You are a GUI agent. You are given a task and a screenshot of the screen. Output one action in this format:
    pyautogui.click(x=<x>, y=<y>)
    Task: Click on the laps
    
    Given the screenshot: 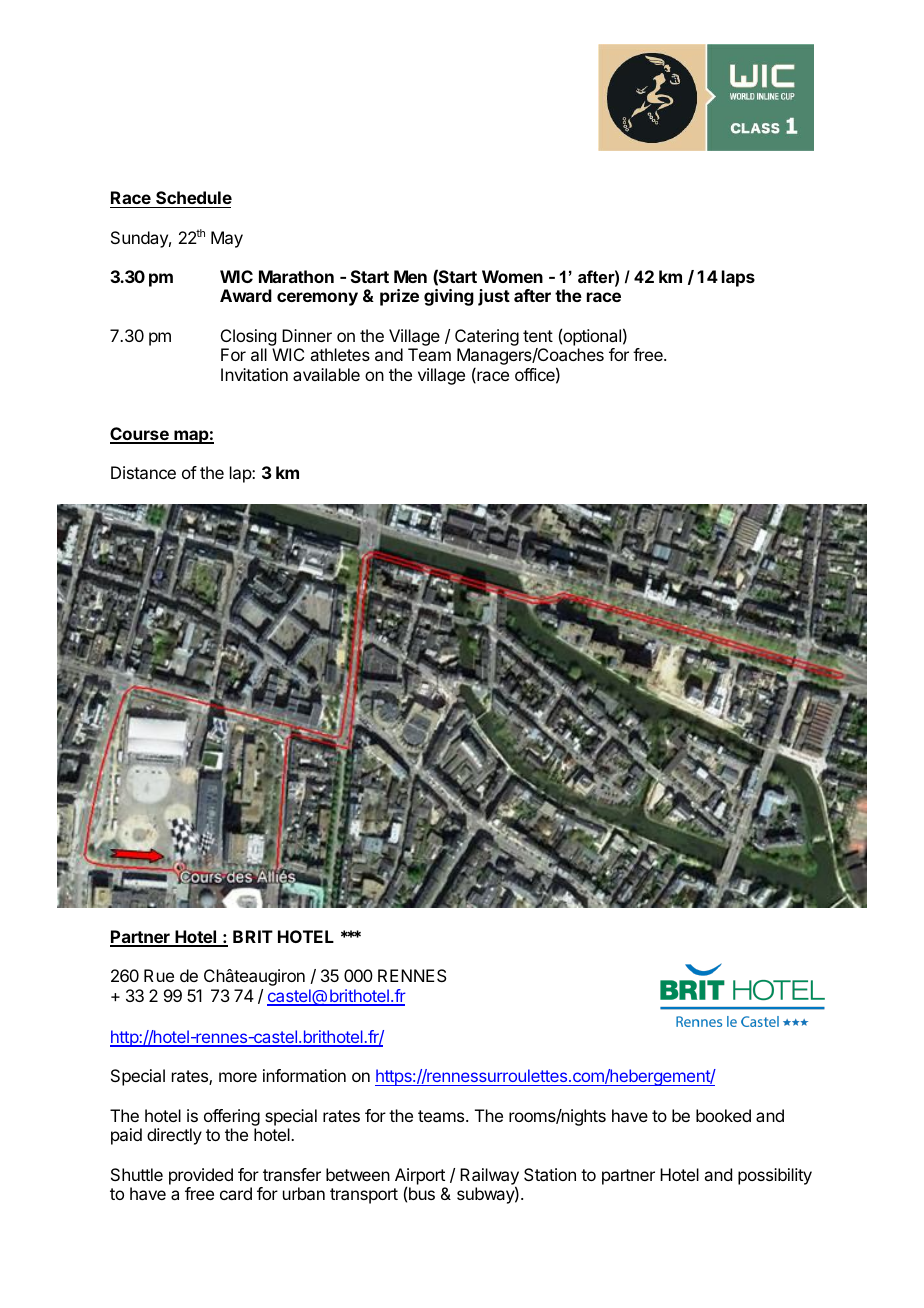 What is the action you would take?
    pyautogui.click(x=738, y=278)
